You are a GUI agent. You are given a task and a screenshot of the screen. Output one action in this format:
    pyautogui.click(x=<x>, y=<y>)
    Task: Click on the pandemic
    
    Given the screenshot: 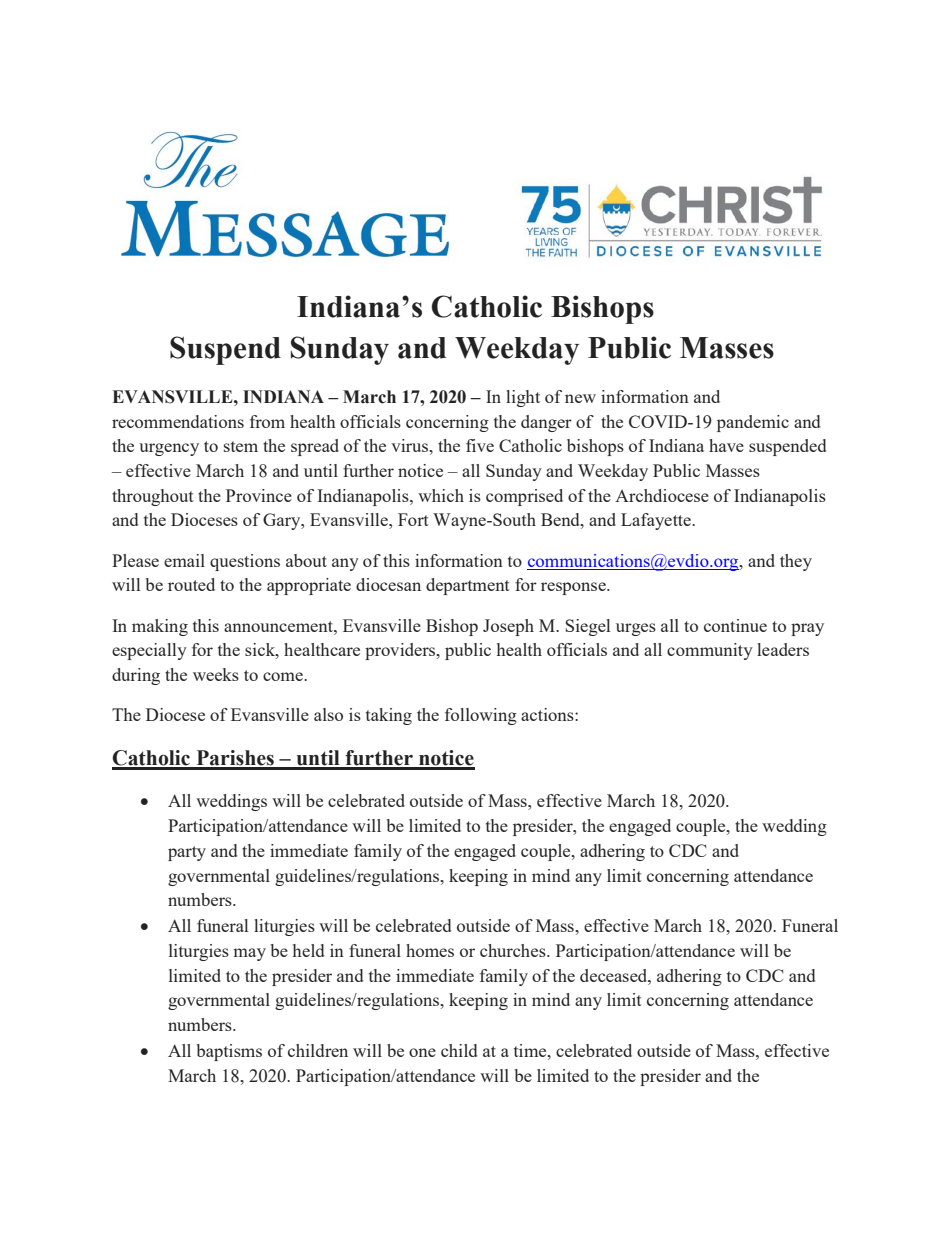 What is the action you would take?
    pyautogui.click(x=753, y=423)
